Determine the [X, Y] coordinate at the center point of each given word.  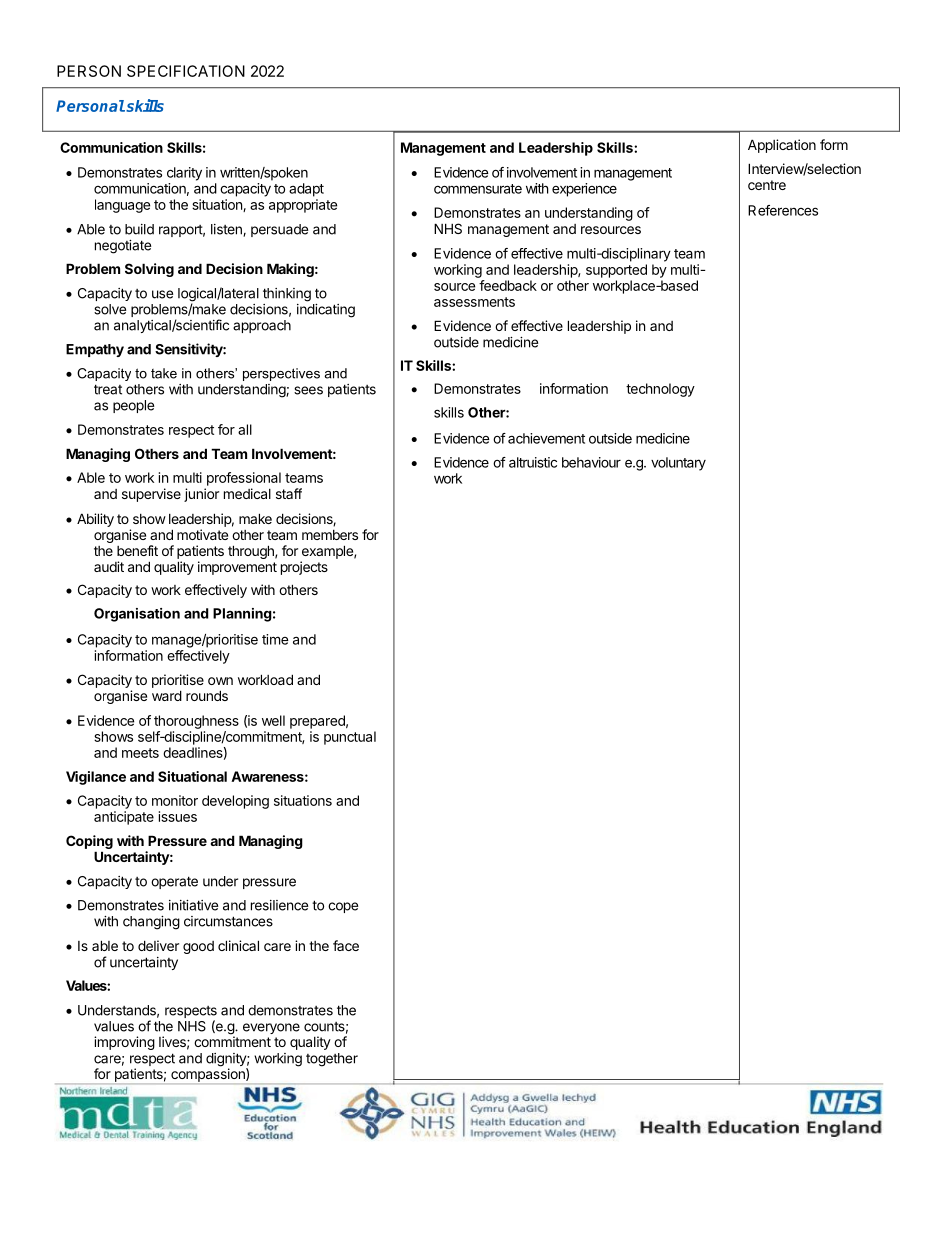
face [346, 945]
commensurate [478, 189]
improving [124, 1043]
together [332, 1060]
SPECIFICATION [186, 71]
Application [782, 146]
